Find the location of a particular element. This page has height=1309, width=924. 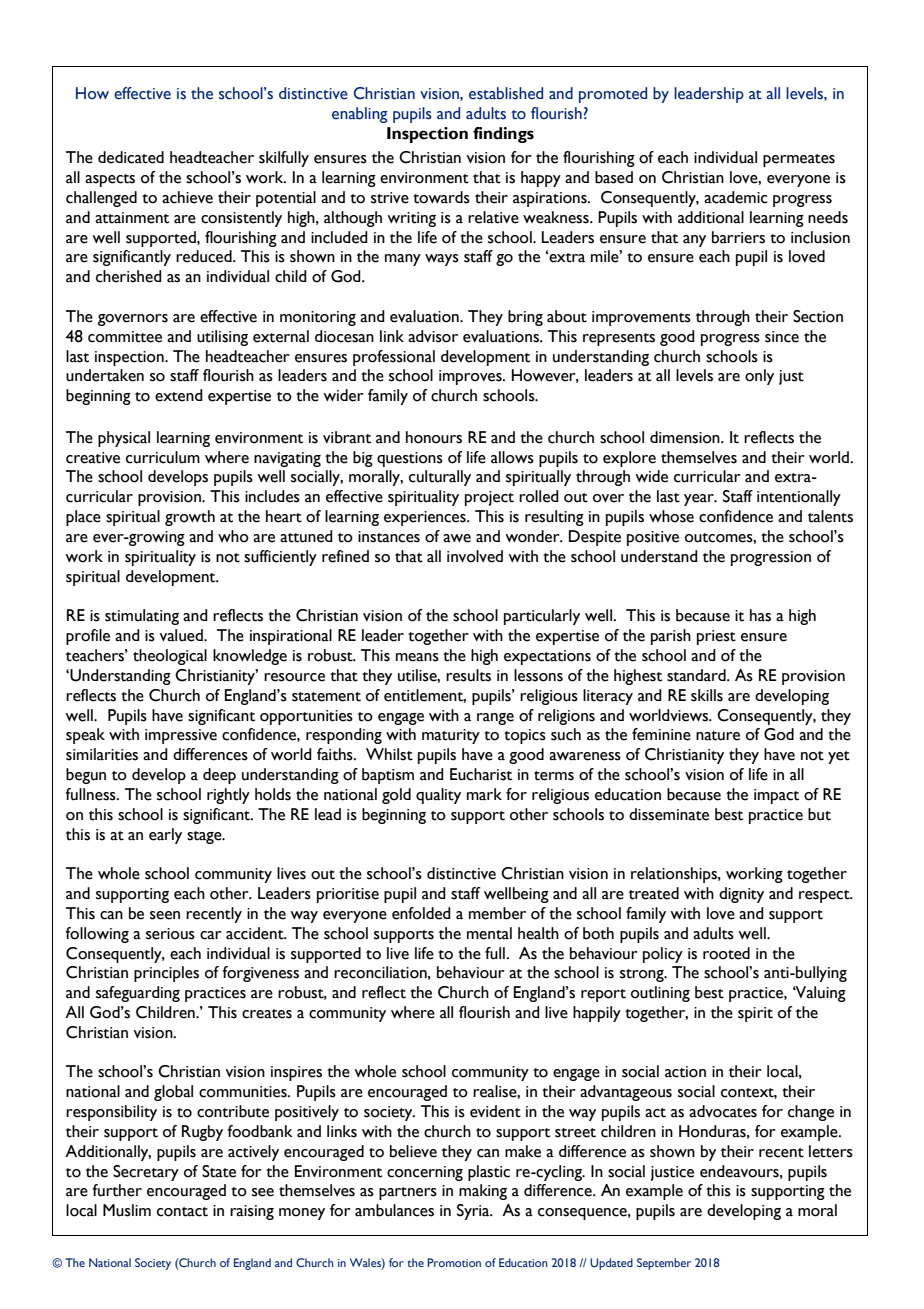

findings is located at coordinates (503, 135).
